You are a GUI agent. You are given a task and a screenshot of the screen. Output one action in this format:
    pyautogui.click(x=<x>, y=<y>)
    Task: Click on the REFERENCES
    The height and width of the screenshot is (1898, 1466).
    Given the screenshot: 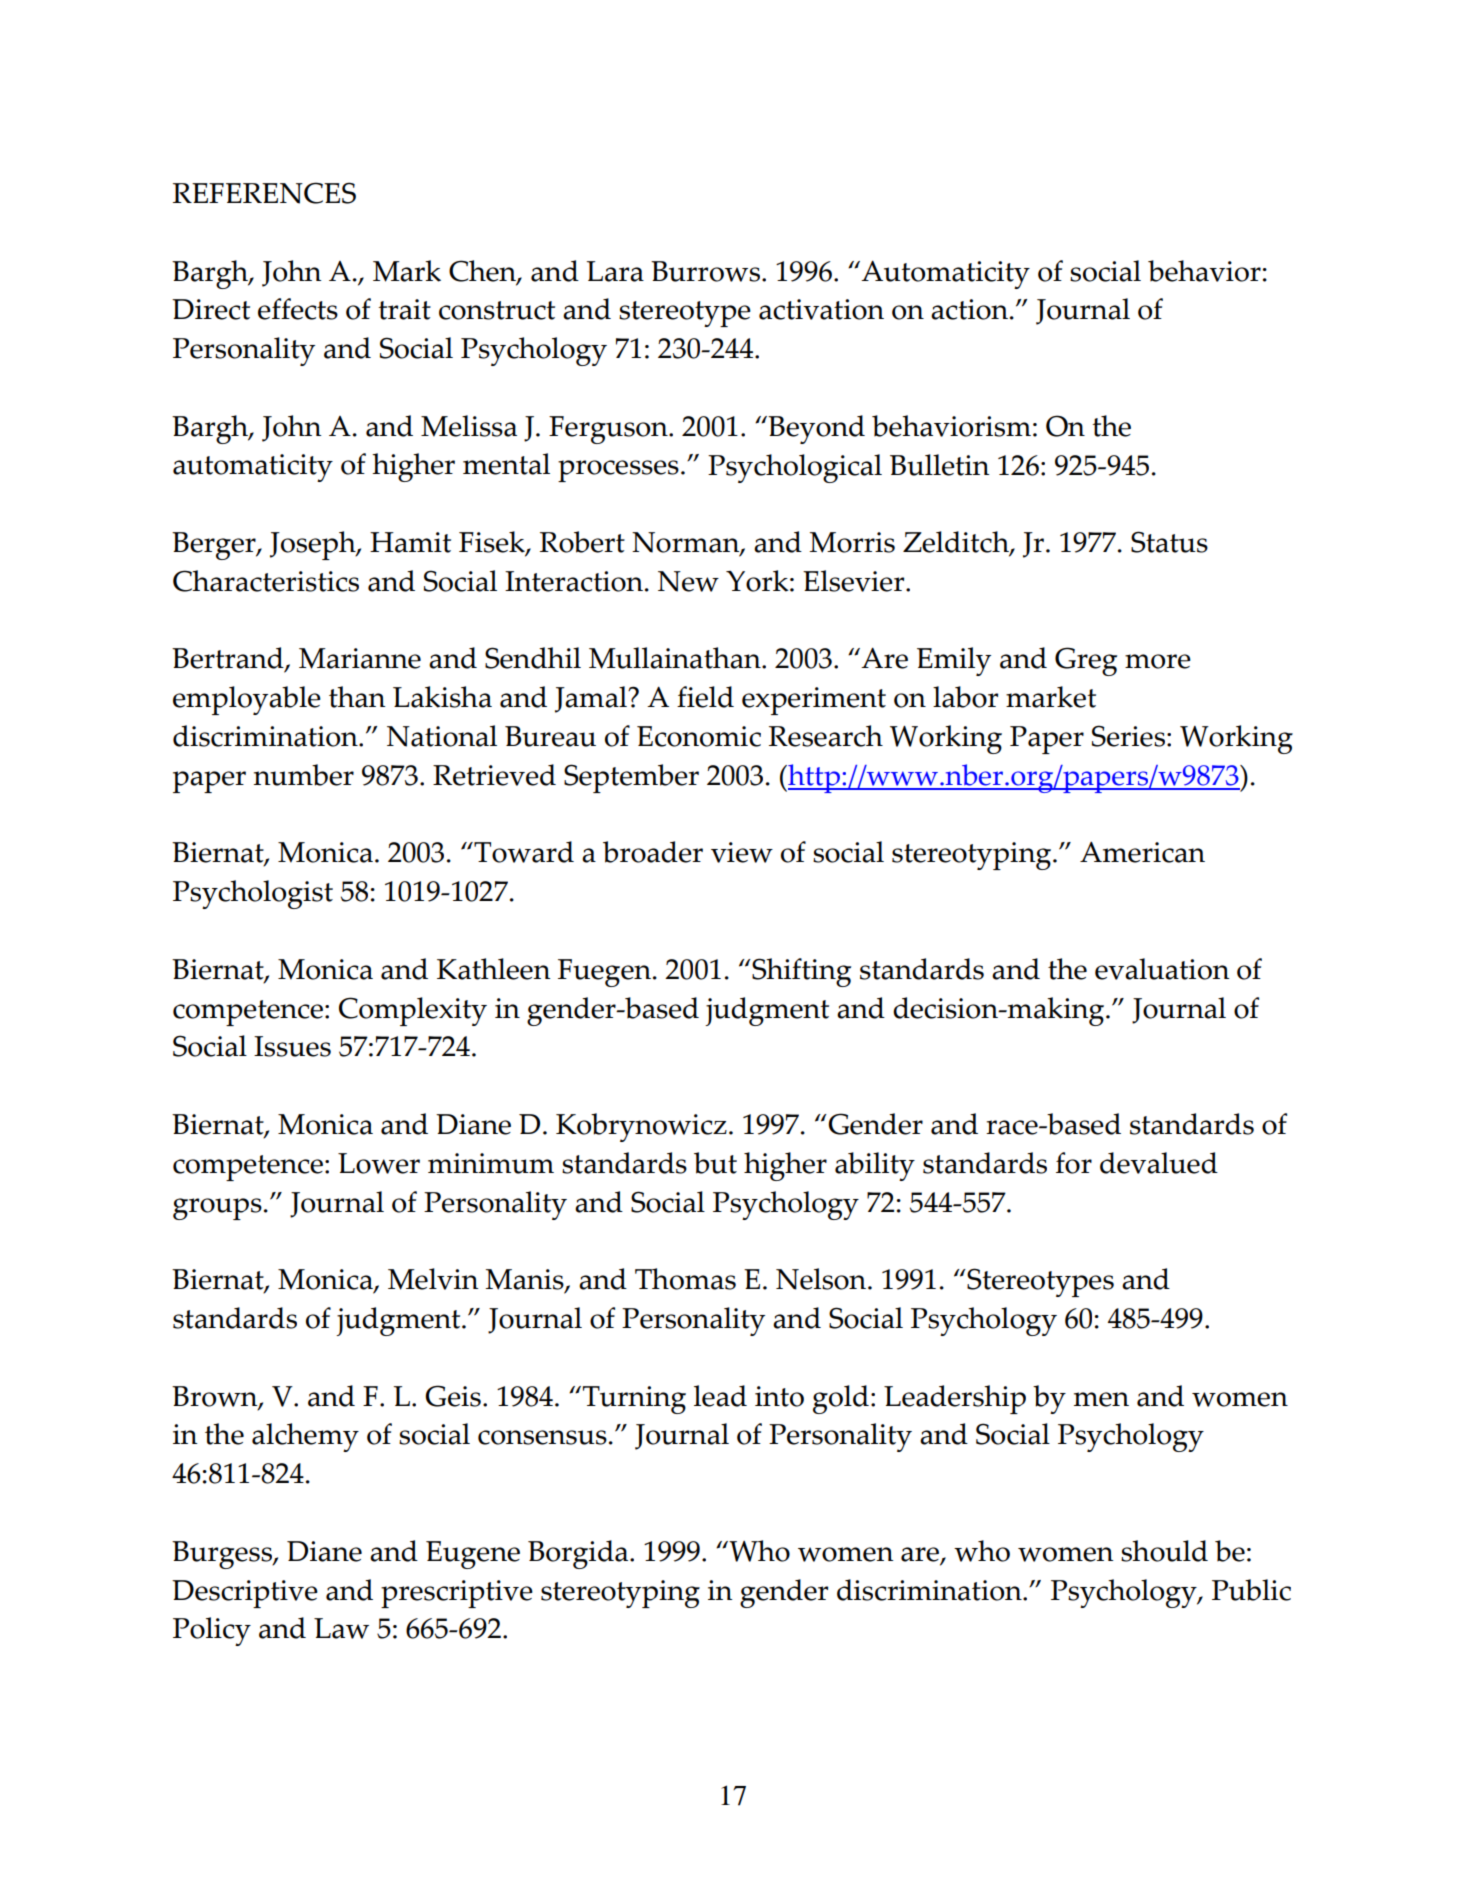 What is the action you would take?
    pyautogui.click(x=264, y=193)
